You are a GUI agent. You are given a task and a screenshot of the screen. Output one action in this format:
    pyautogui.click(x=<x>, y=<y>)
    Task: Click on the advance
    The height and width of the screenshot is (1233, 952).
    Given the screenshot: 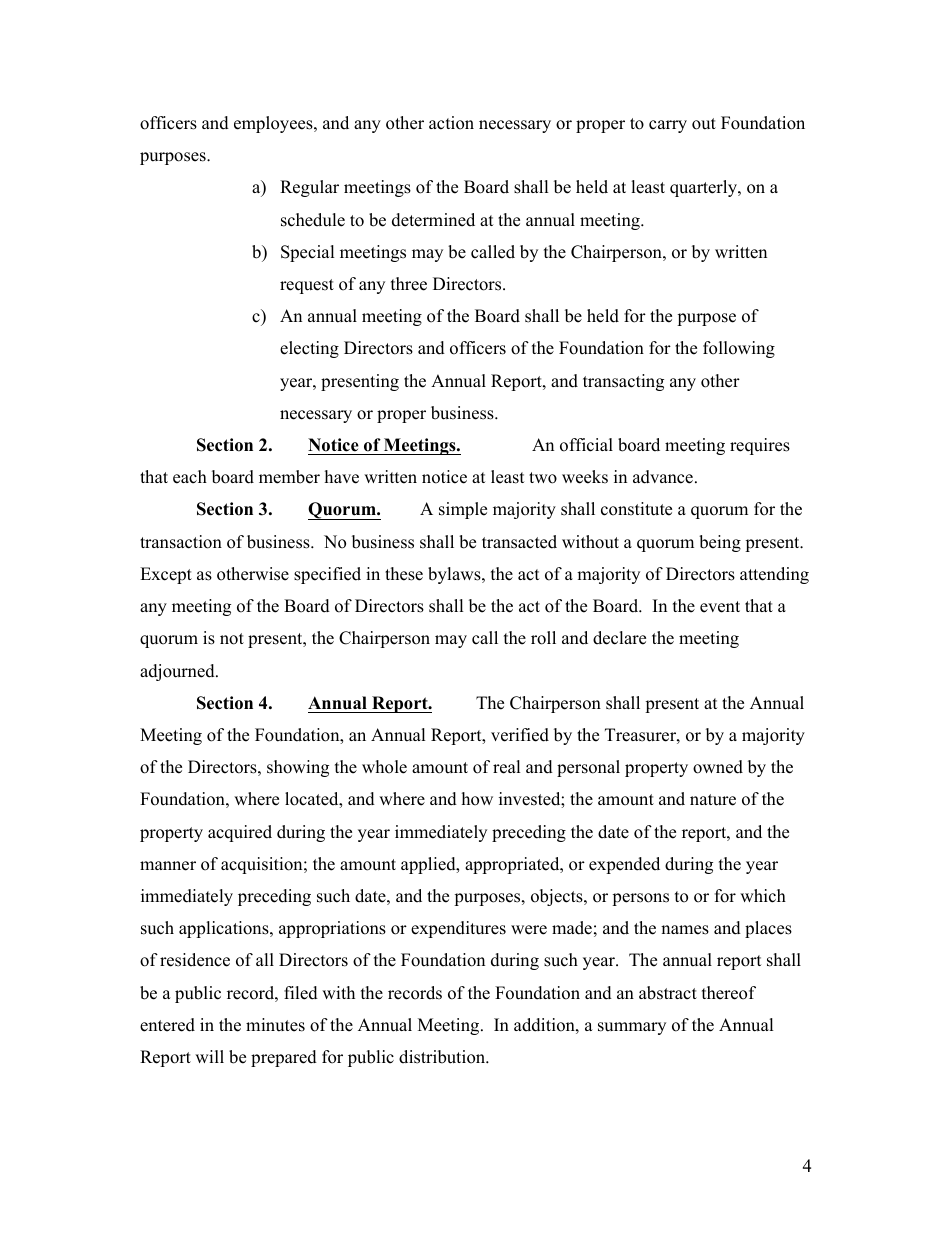 What is the action you would take?
    pyautogui.click(x=663, y=477)
